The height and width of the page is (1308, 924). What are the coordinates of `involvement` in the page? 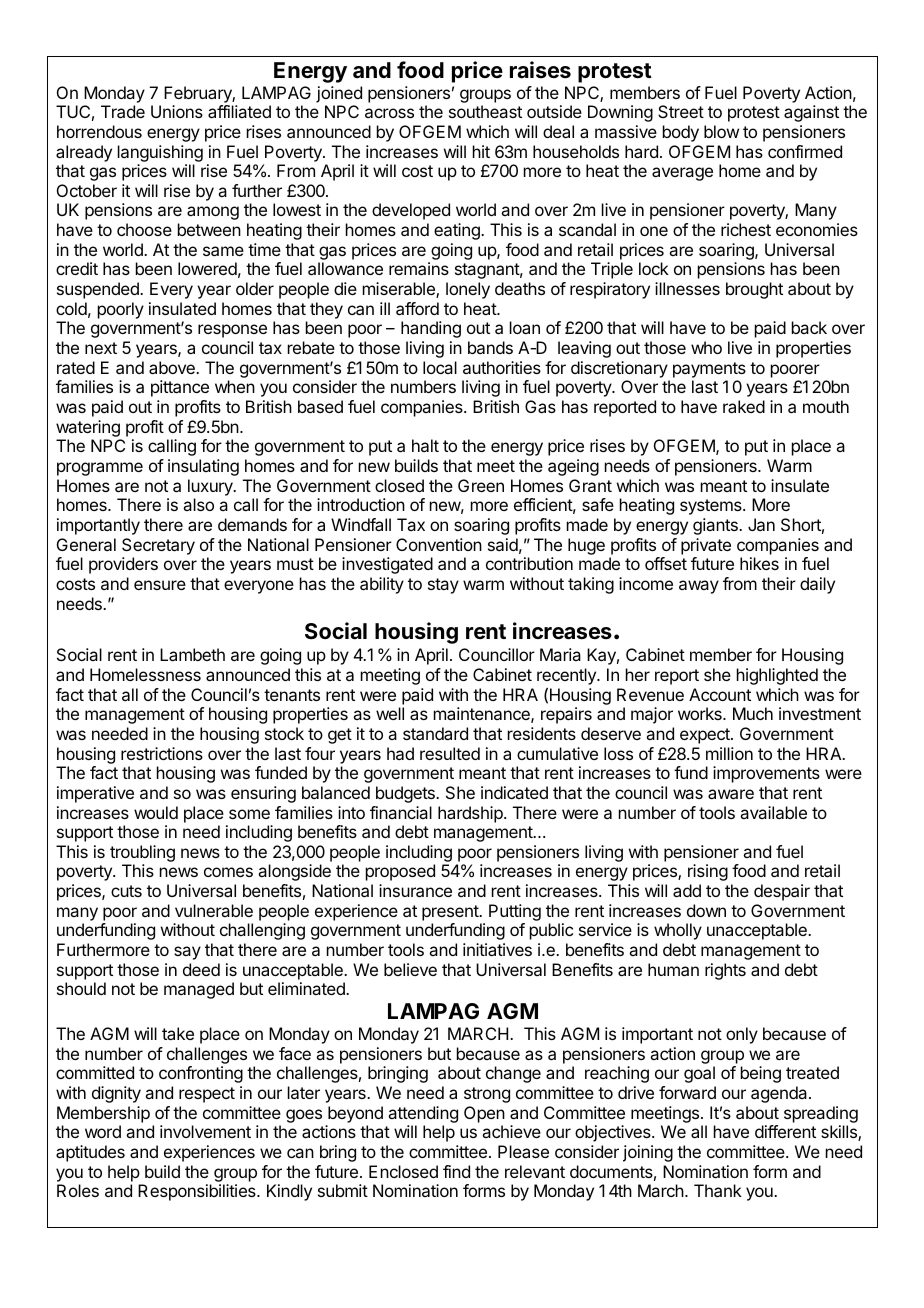 It's located at (205, 1131).
